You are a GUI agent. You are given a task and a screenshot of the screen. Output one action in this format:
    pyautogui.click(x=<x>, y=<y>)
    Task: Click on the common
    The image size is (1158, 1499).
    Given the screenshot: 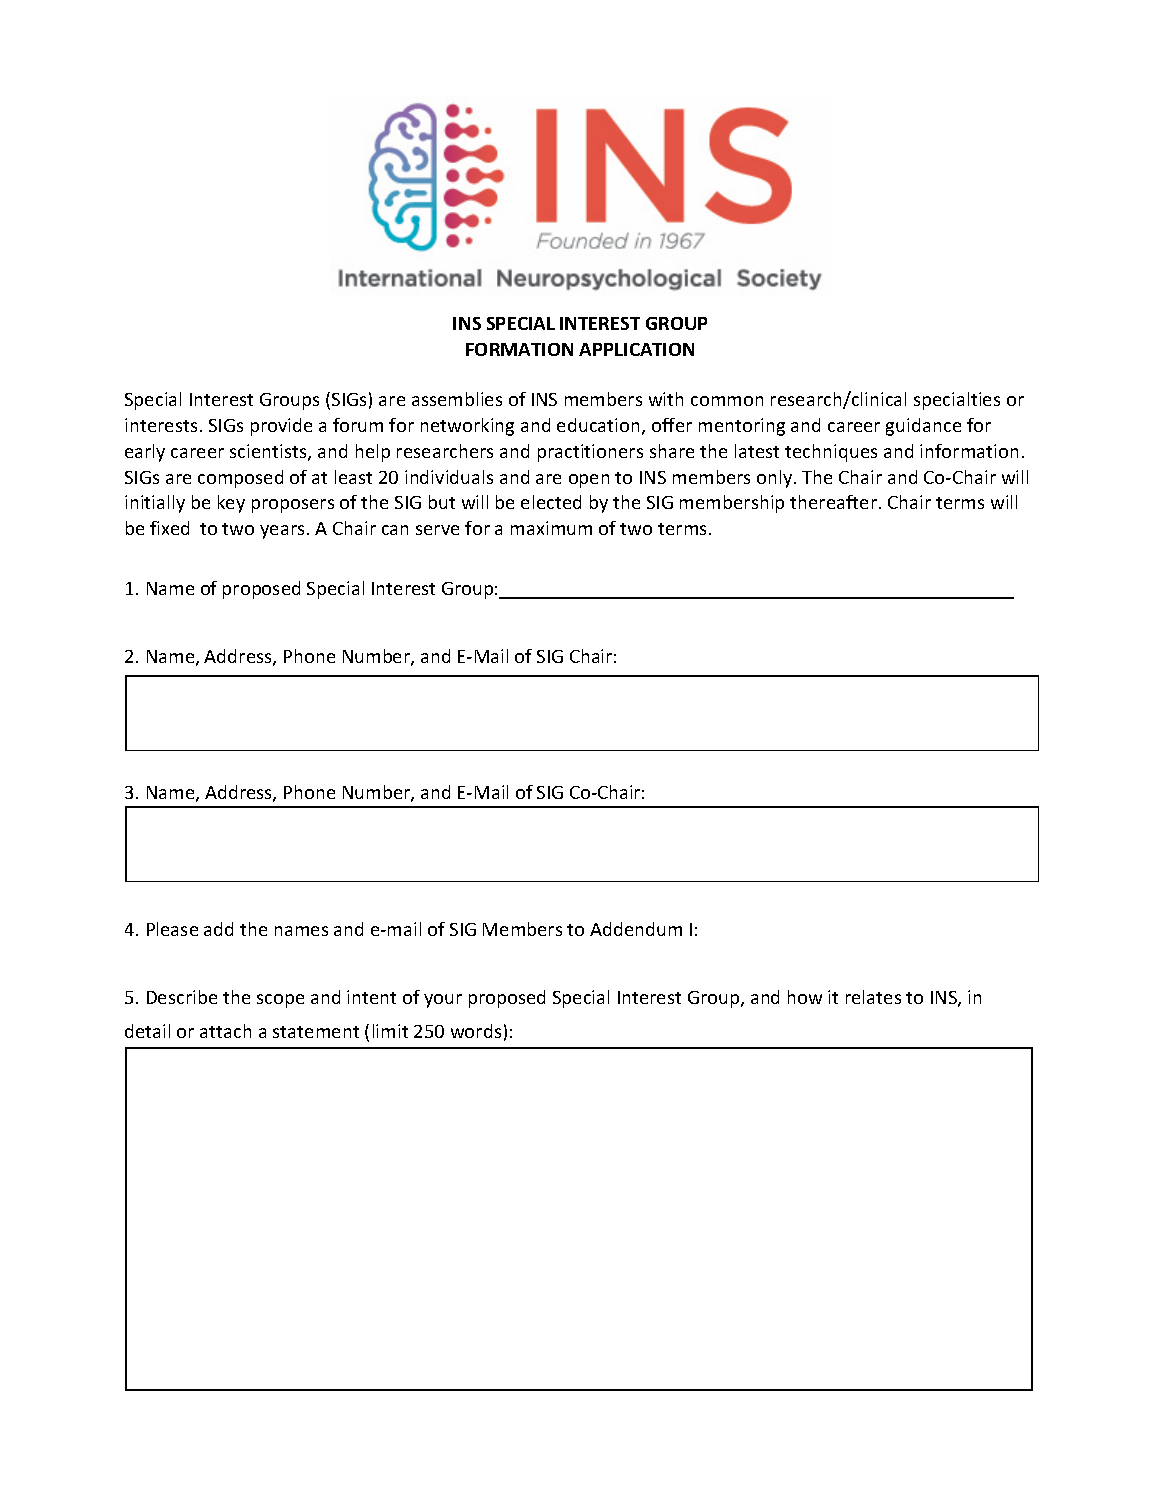 What is the action you would take?
    pyautogui.click(x=727, y=401)
